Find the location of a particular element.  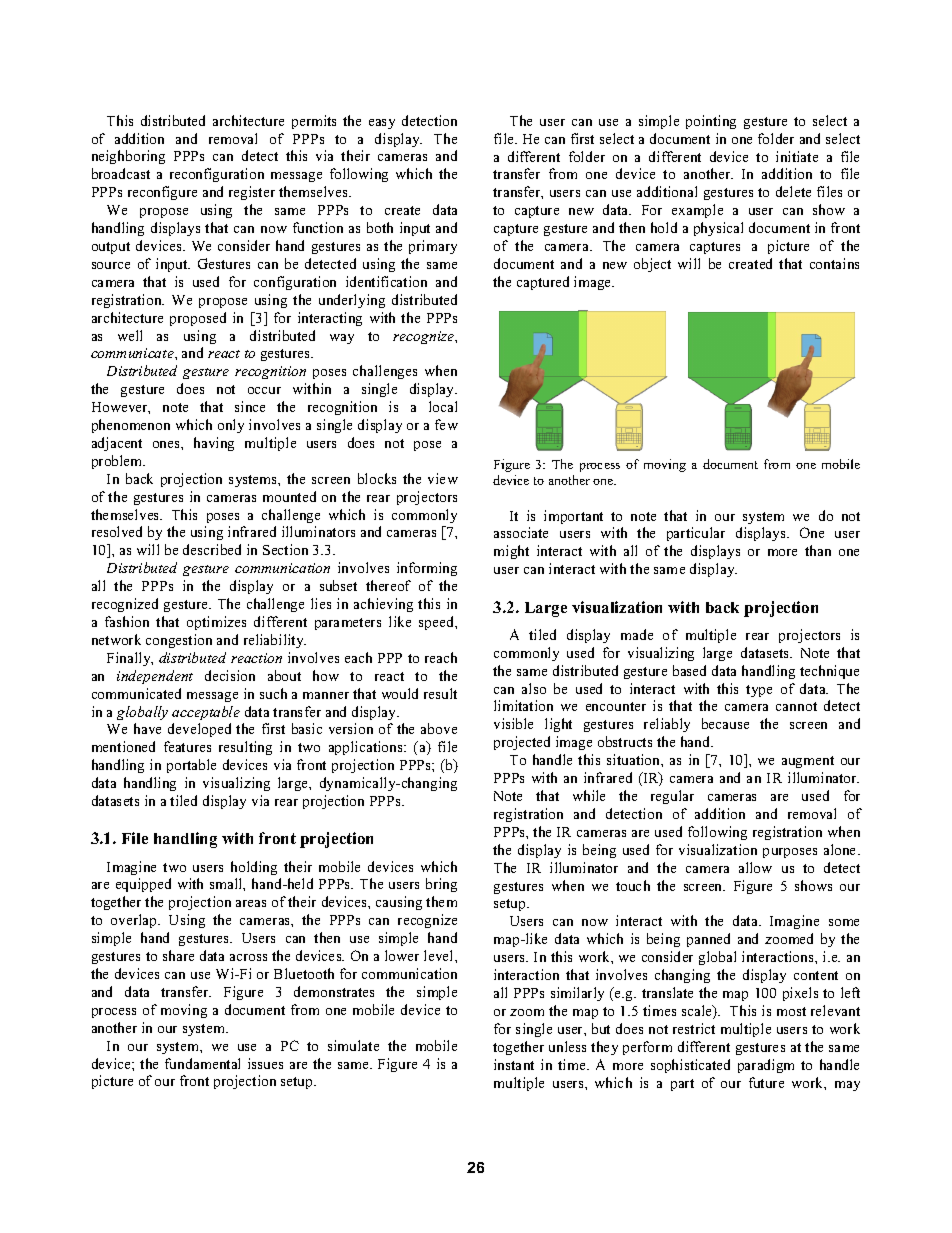

view is located at coordinates (443, 478).
